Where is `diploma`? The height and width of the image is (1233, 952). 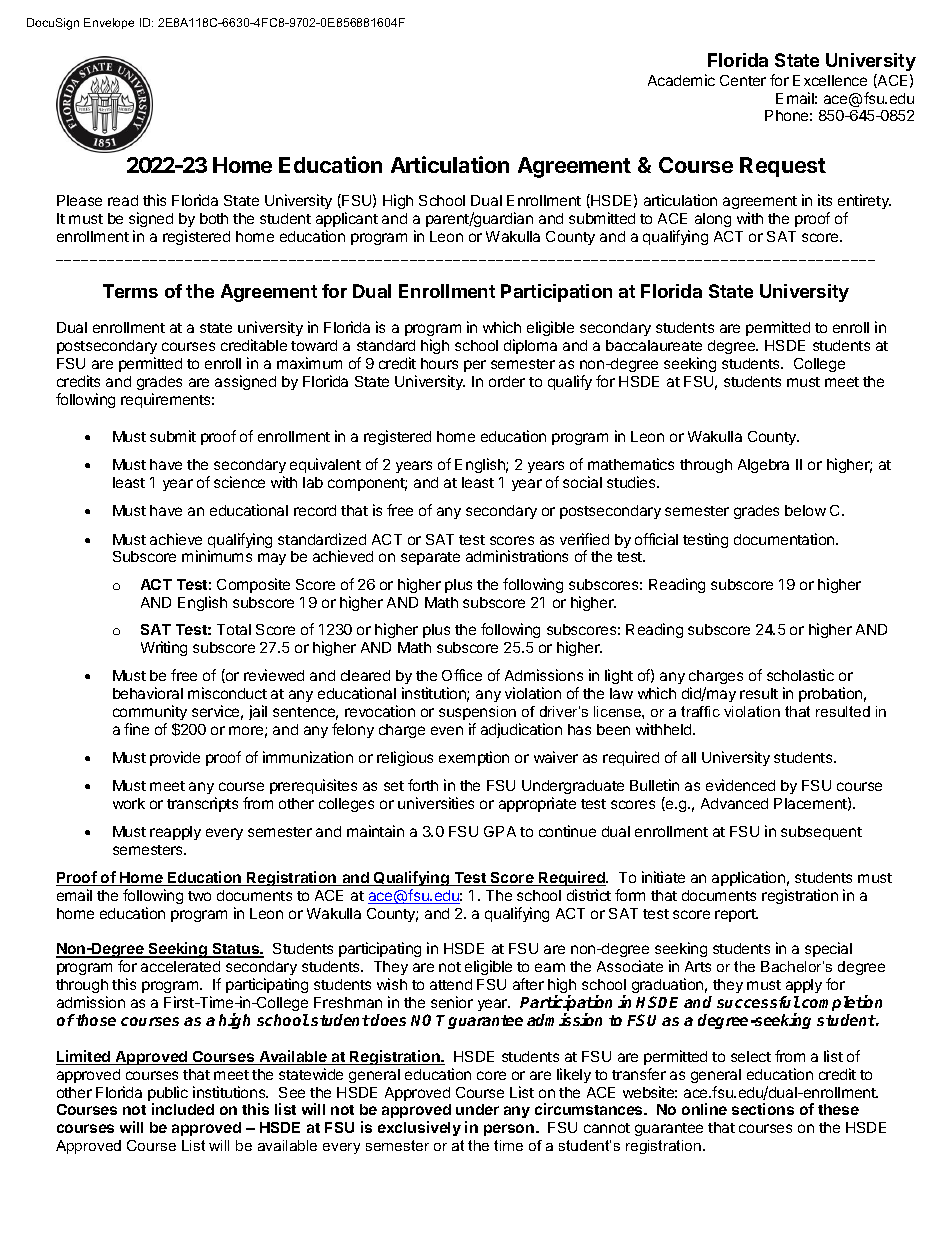
diploma is located at coordinates (530, 346).
